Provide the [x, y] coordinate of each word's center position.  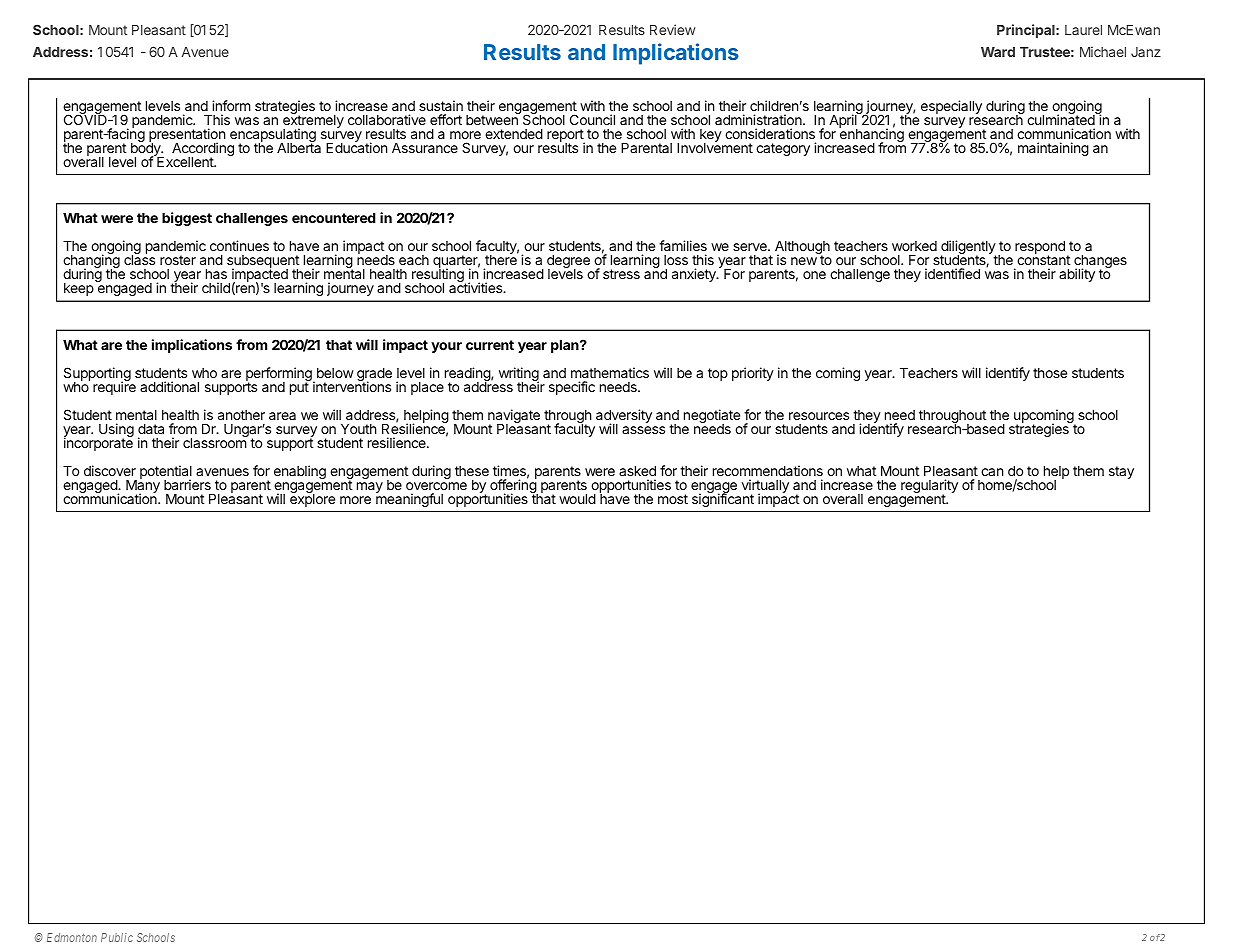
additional [169, 386]
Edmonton [72, 937]
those [1050, 373]
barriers [187, 484]
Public [117, 937]
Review [673, 29]
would [577, 499]
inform [231, 105]
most [673, 499]
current [490, 345]
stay [1121, 472]
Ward [998, 52]
